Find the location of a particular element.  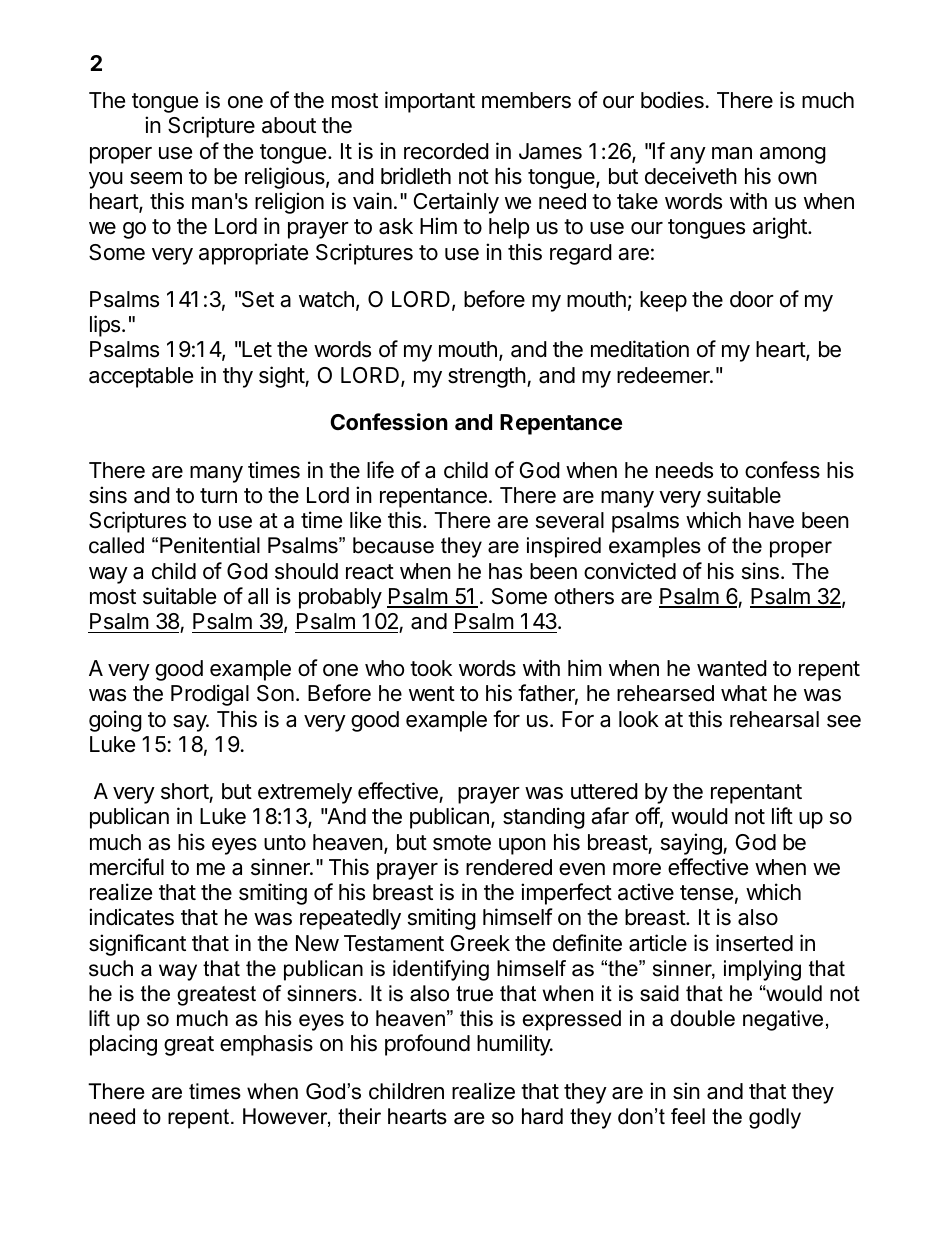

merciful is located at coordinates (127, 867).
